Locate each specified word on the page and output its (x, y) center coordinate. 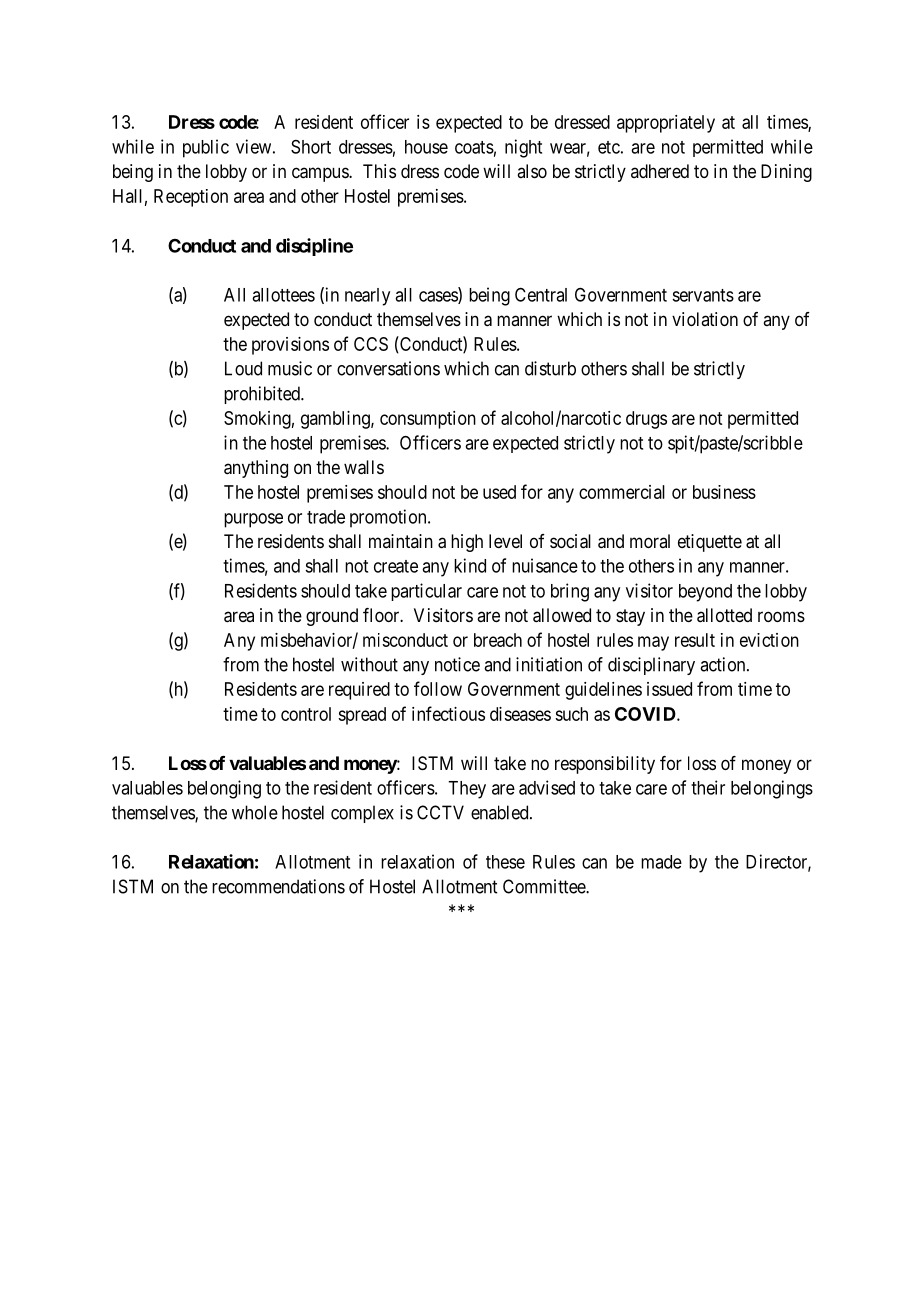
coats (474, 147)
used (499, 492)
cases (439, 297)
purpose (253, 520)
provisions (290, 346)
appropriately (666, 124)
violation (705, 319)
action (724, 664)
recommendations (278, 886)
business (724, 492)
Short (311, 147)
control (306, 714)
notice (457, 664)
